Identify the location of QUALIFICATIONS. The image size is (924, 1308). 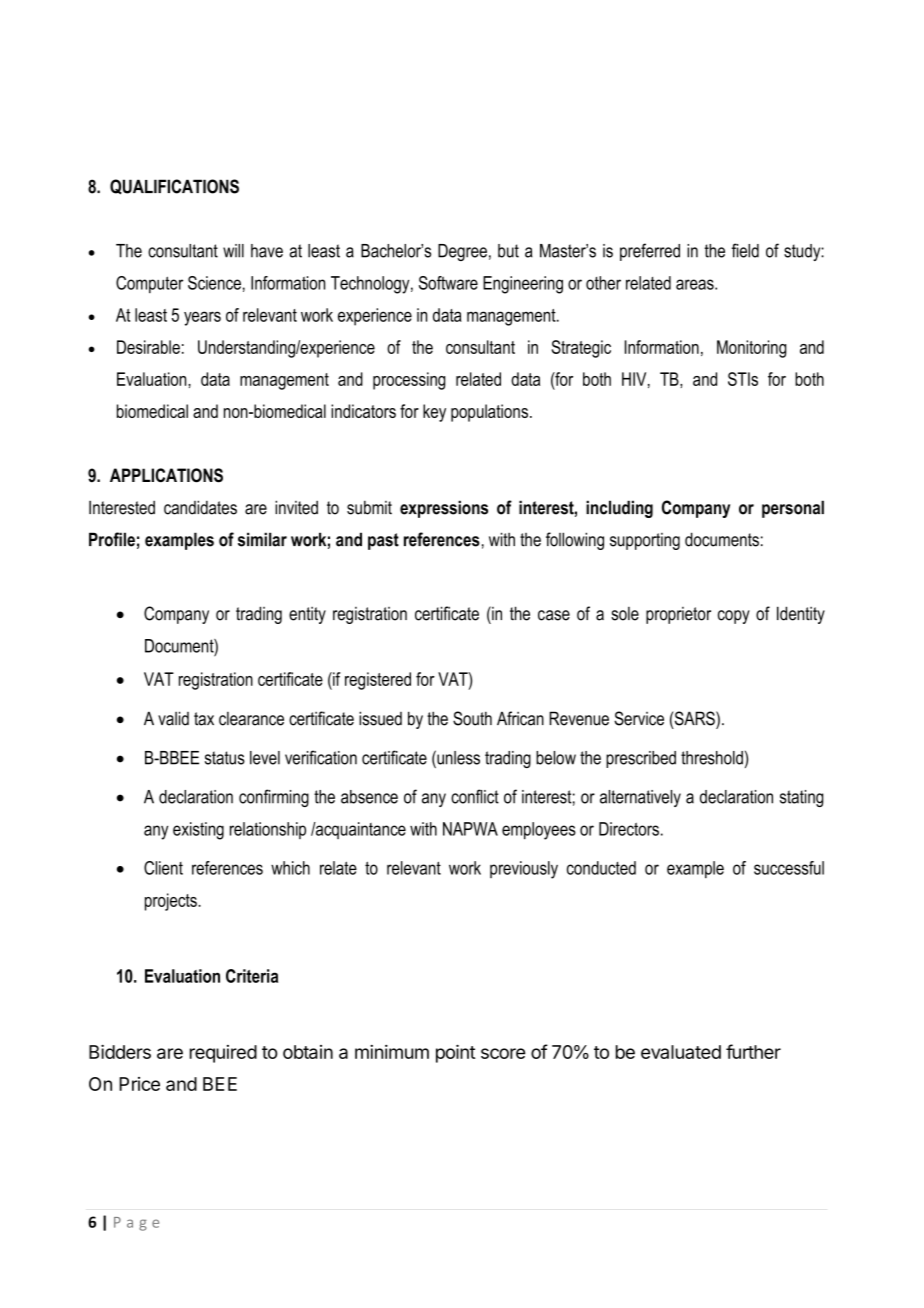
(174, 187).
